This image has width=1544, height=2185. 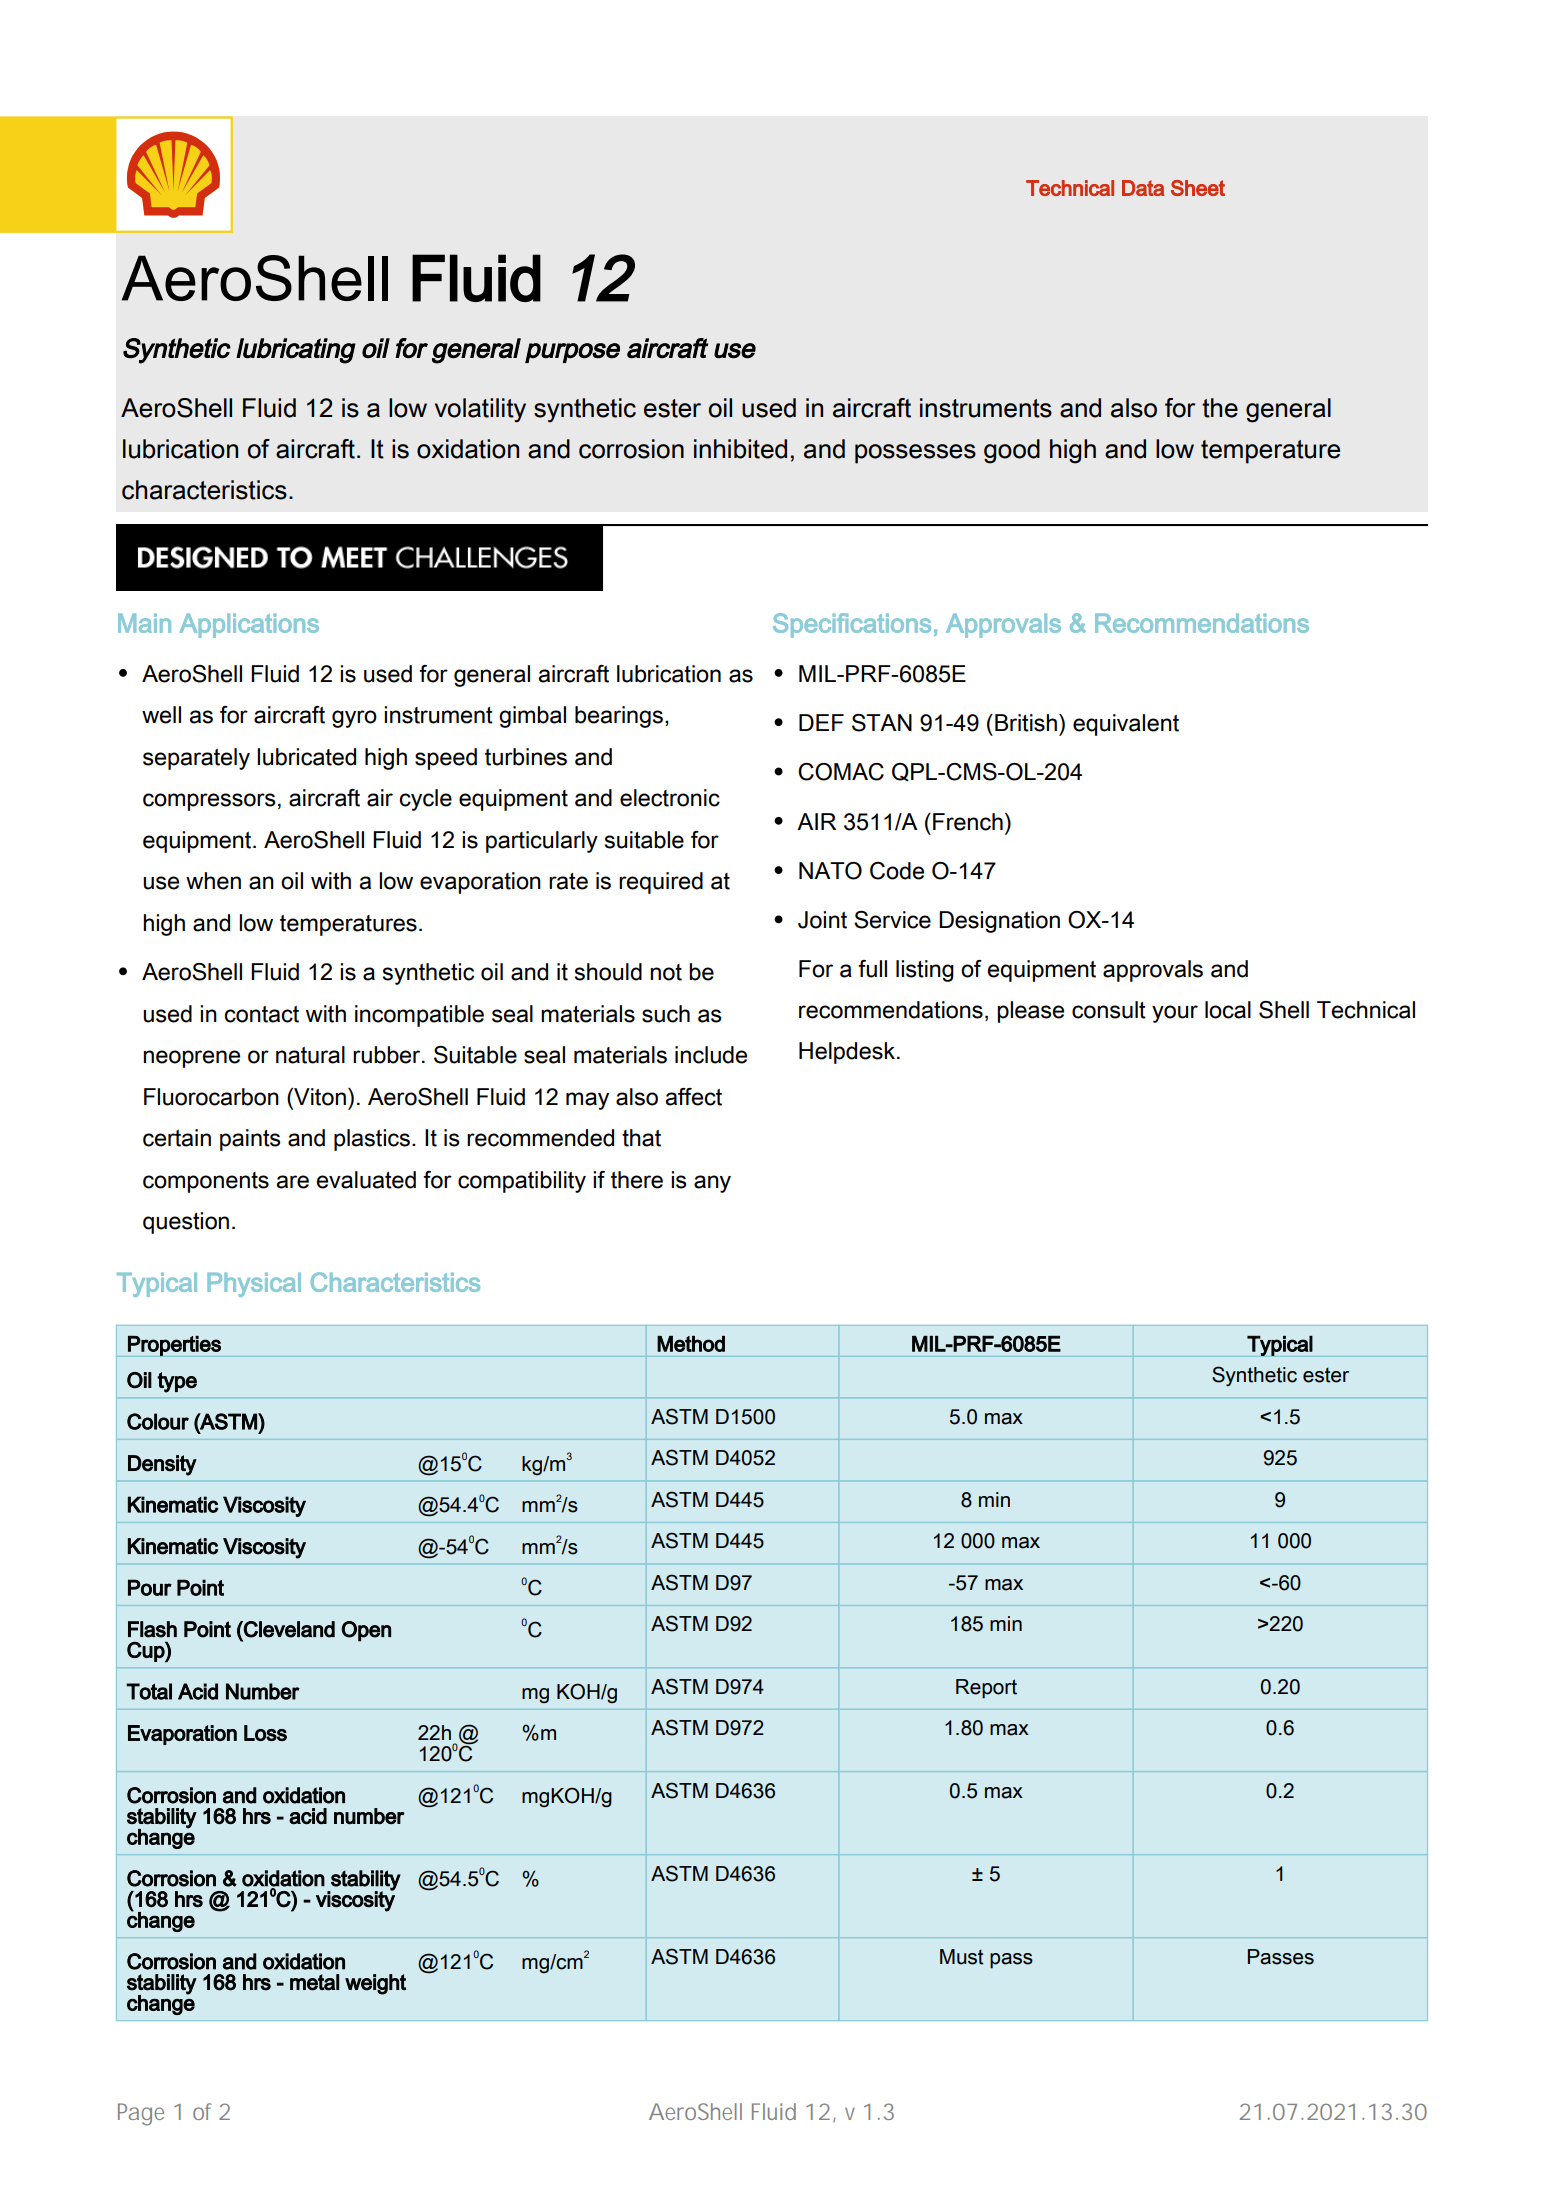 What do you see at coordinates (1109, 1010) in the image?
I see `consult` at bounding box center [1109, 1010].
